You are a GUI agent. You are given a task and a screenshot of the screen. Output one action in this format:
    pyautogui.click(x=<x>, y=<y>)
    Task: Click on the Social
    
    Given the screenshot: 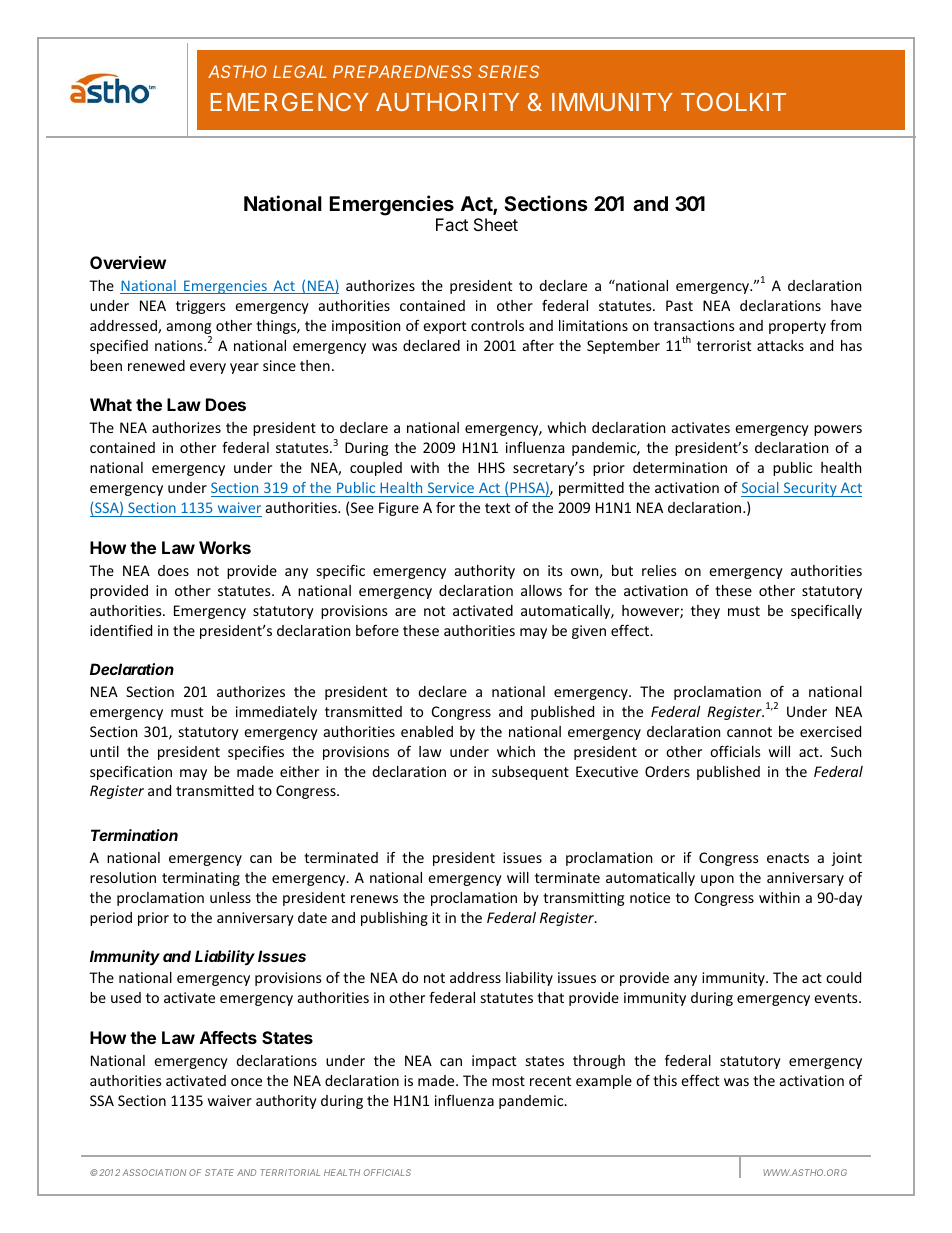 What is the action you would take?
    pyautogui.click(x=760, y=487)
